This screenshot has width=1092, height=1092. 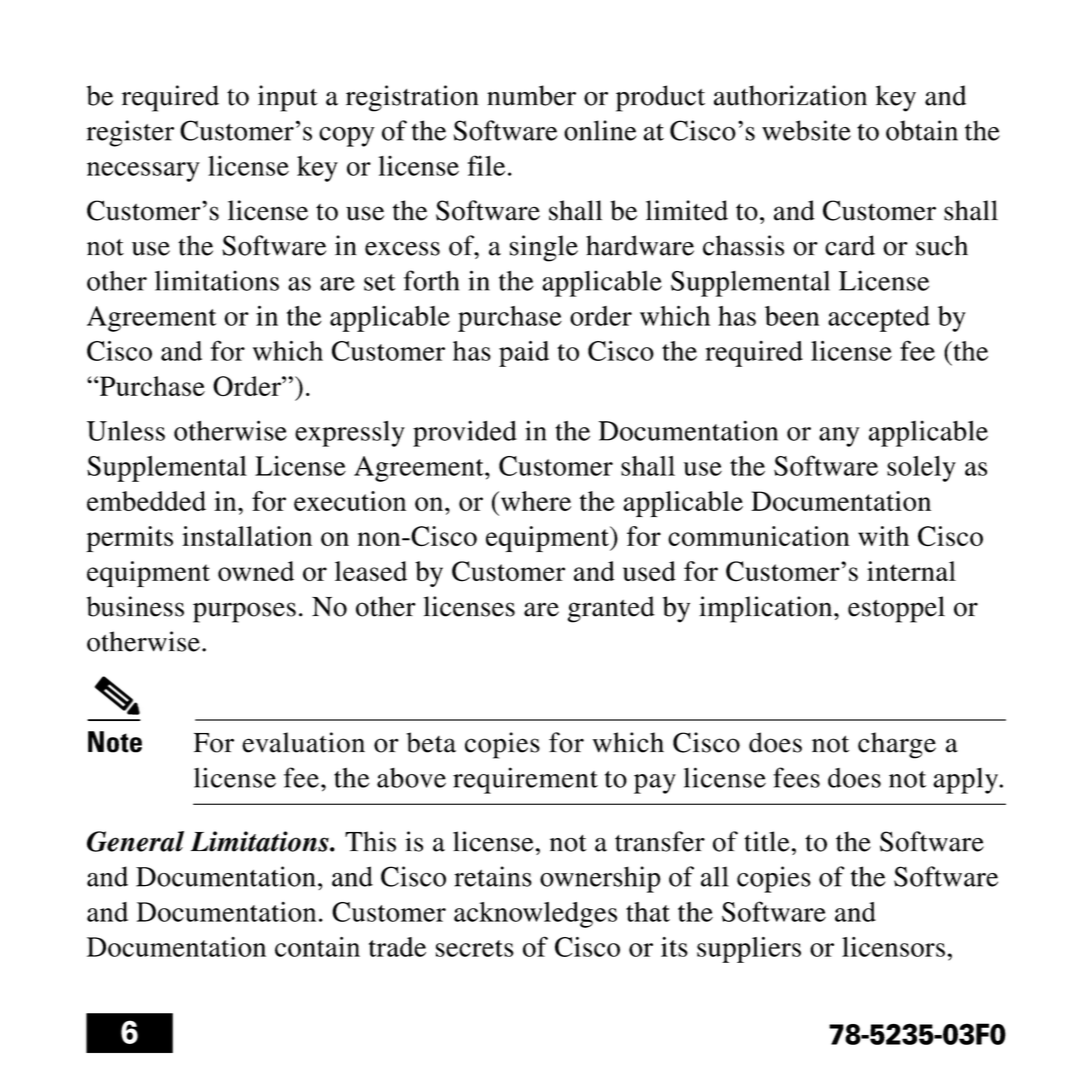 I want to click on where, so click(x=536, y=501).
